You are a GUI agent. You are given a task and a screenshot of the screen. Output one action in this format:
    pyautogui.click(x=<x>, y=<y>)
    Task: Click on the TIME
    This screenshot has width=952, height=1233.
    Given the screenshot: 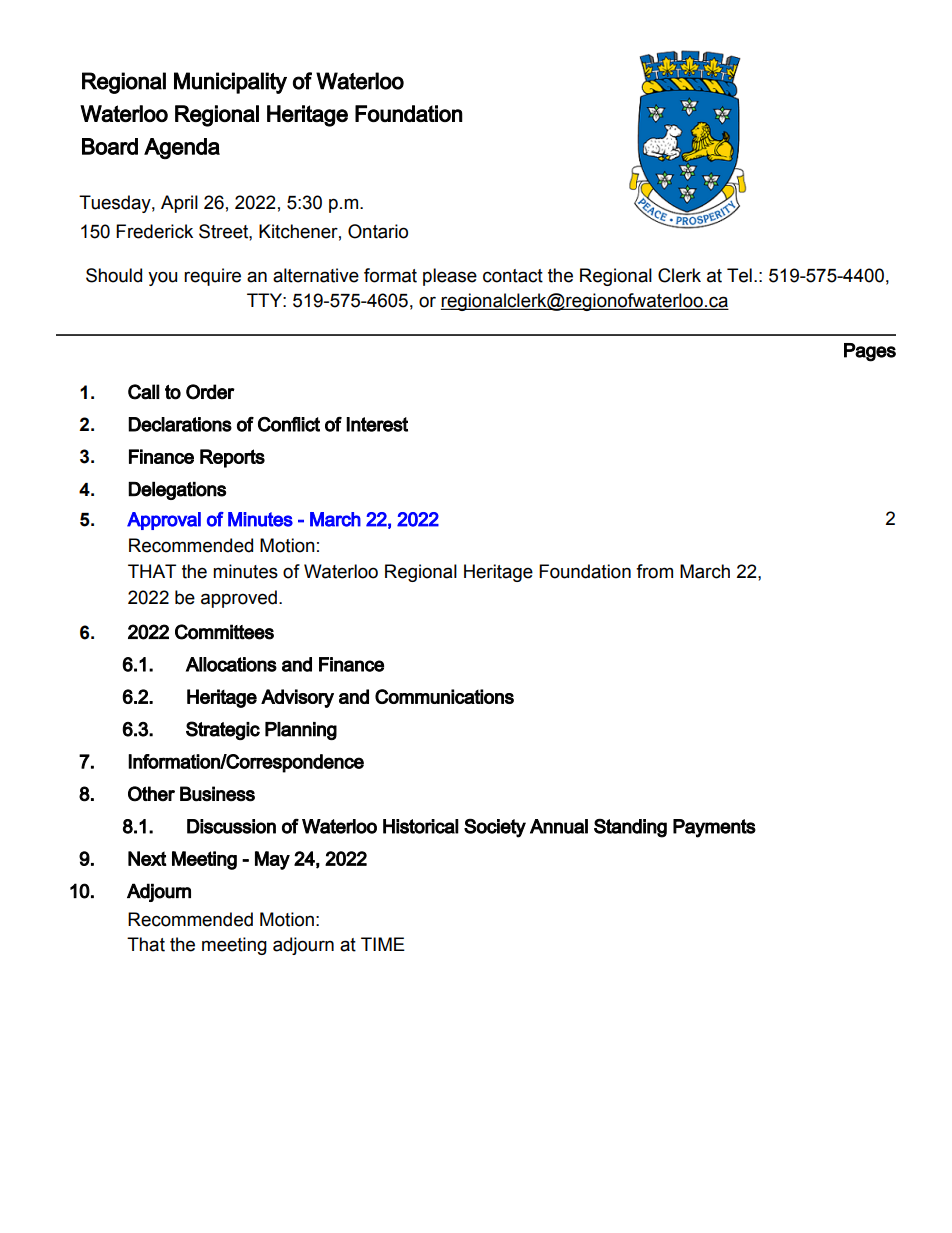 What is the action you would take?
    pyautogui.click(x=383, y=944)
